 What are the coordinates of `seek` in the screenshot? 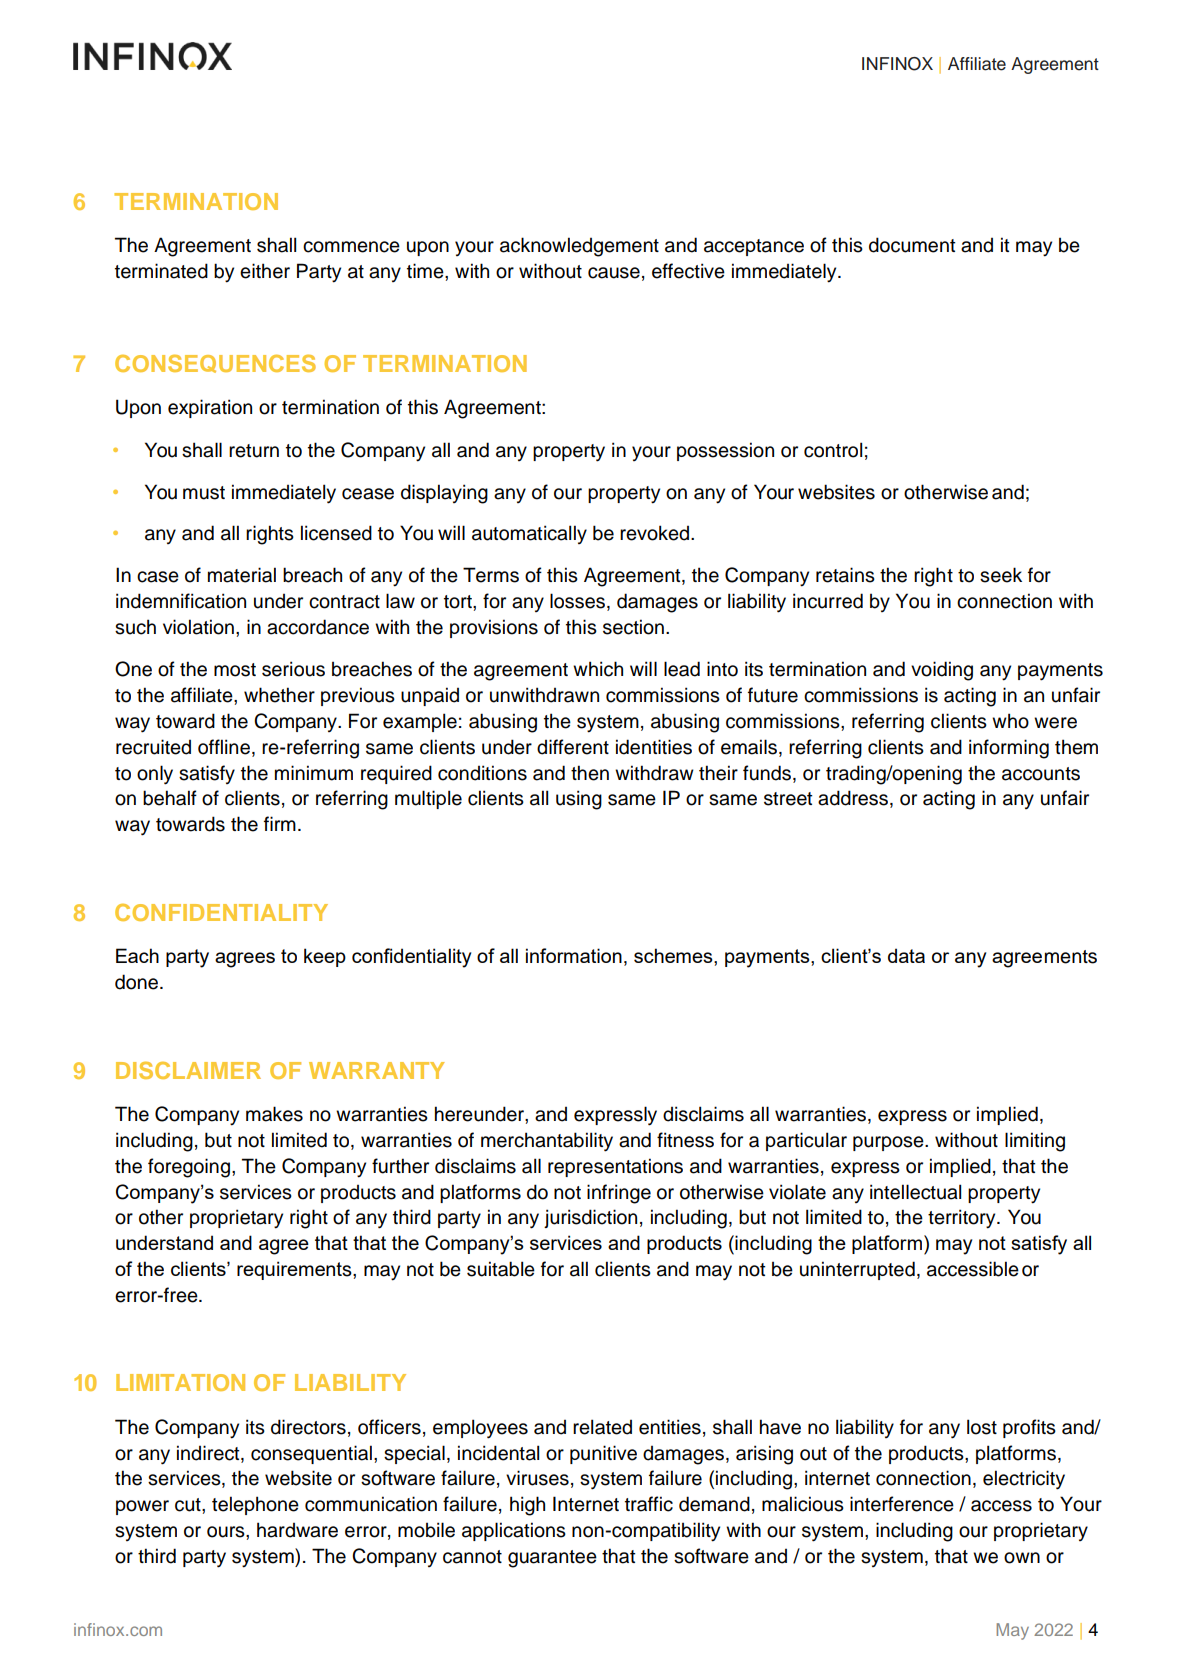 It's located at (1001, 575).
